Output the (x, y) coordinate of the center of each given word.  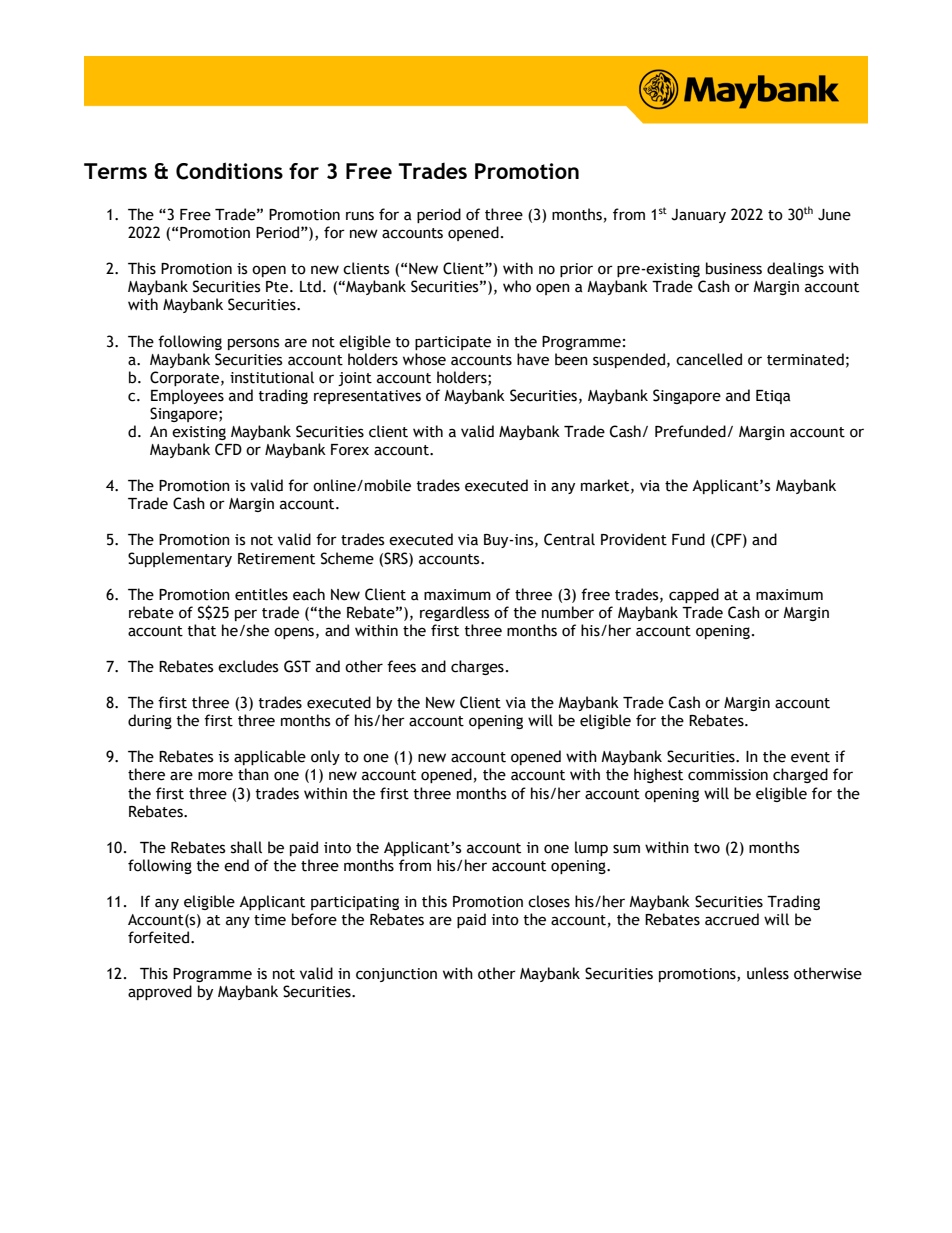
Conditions (229, 171)
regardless (454, 613)
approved (160, 992)
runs (360, 216)
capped (694, 595)
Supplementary (180, 559)
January (698, 216)
